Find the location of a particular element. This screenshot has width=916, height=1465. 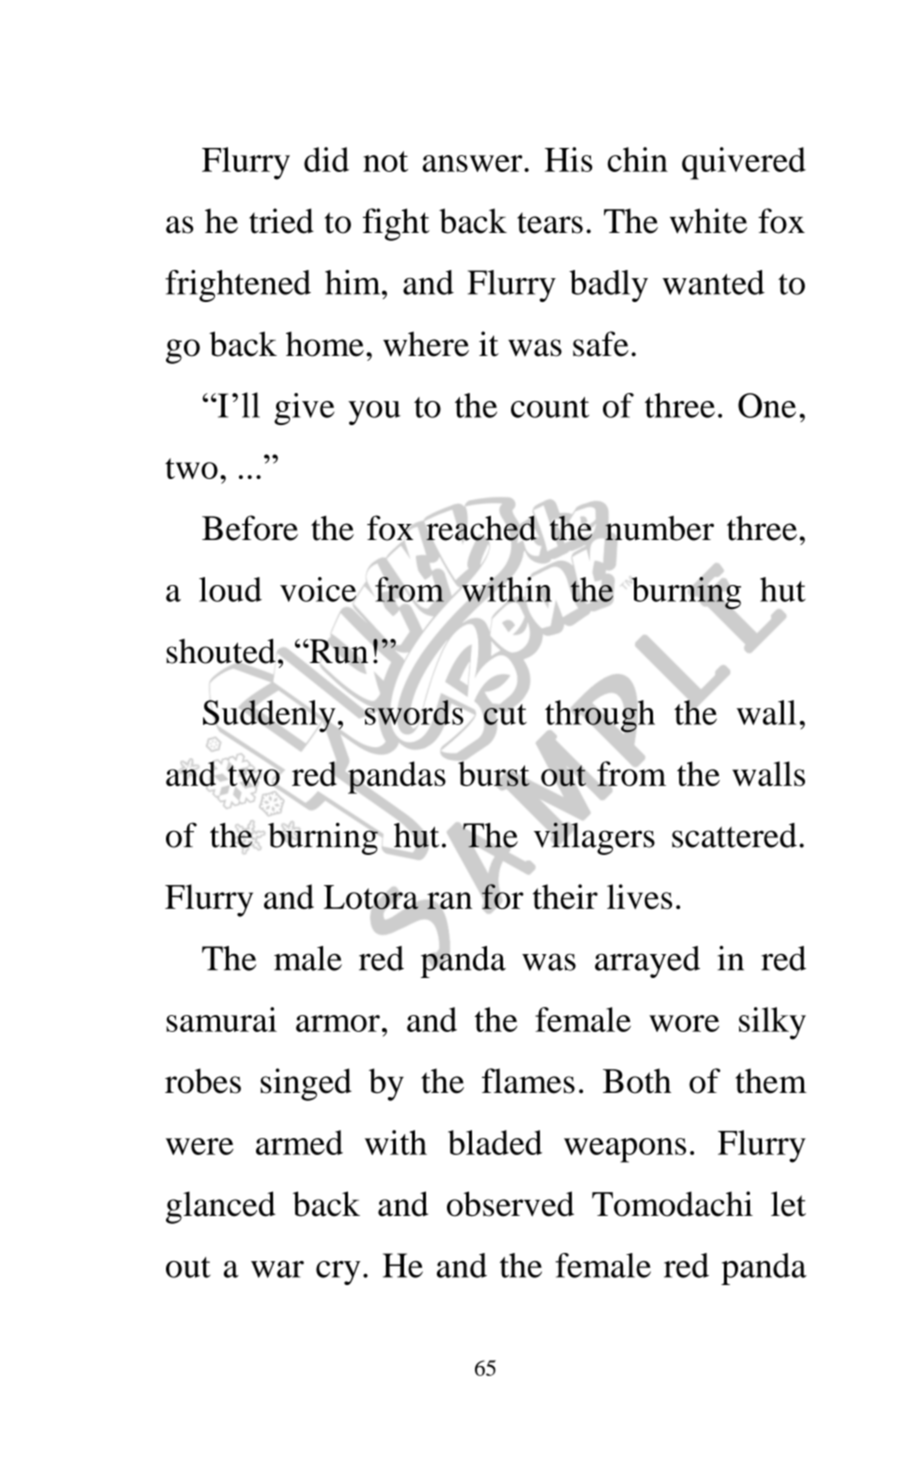

let is located at coordinates (788, 1204).
